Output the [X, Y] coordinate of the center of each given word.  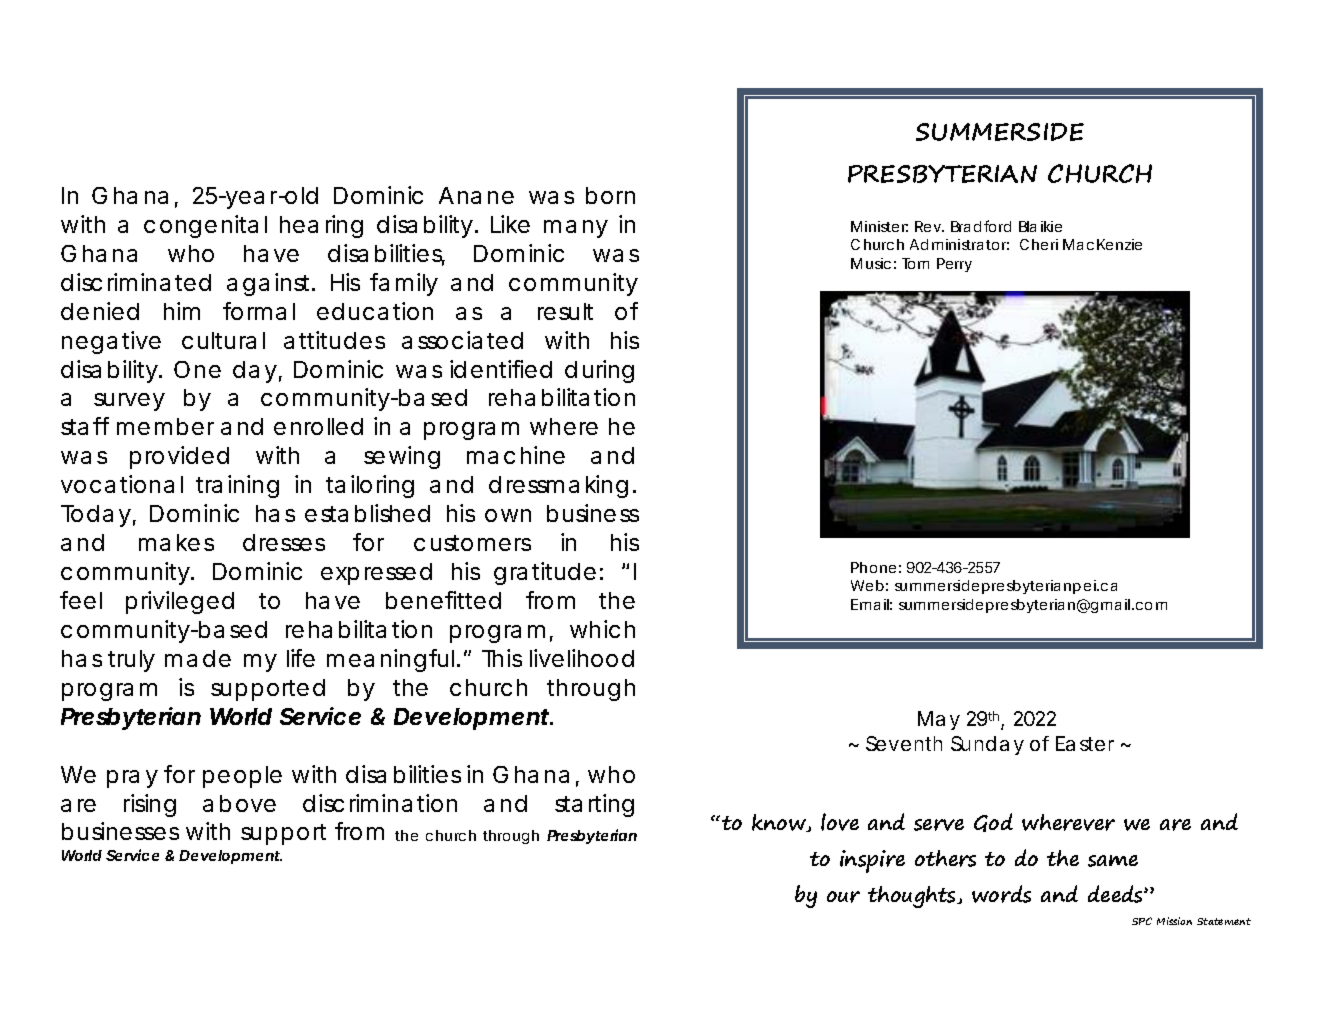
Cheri [1039, 244]
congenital [205, 226]
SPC [1142, 921]
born [610, 195]
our [843, 897]
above [239, 803]
